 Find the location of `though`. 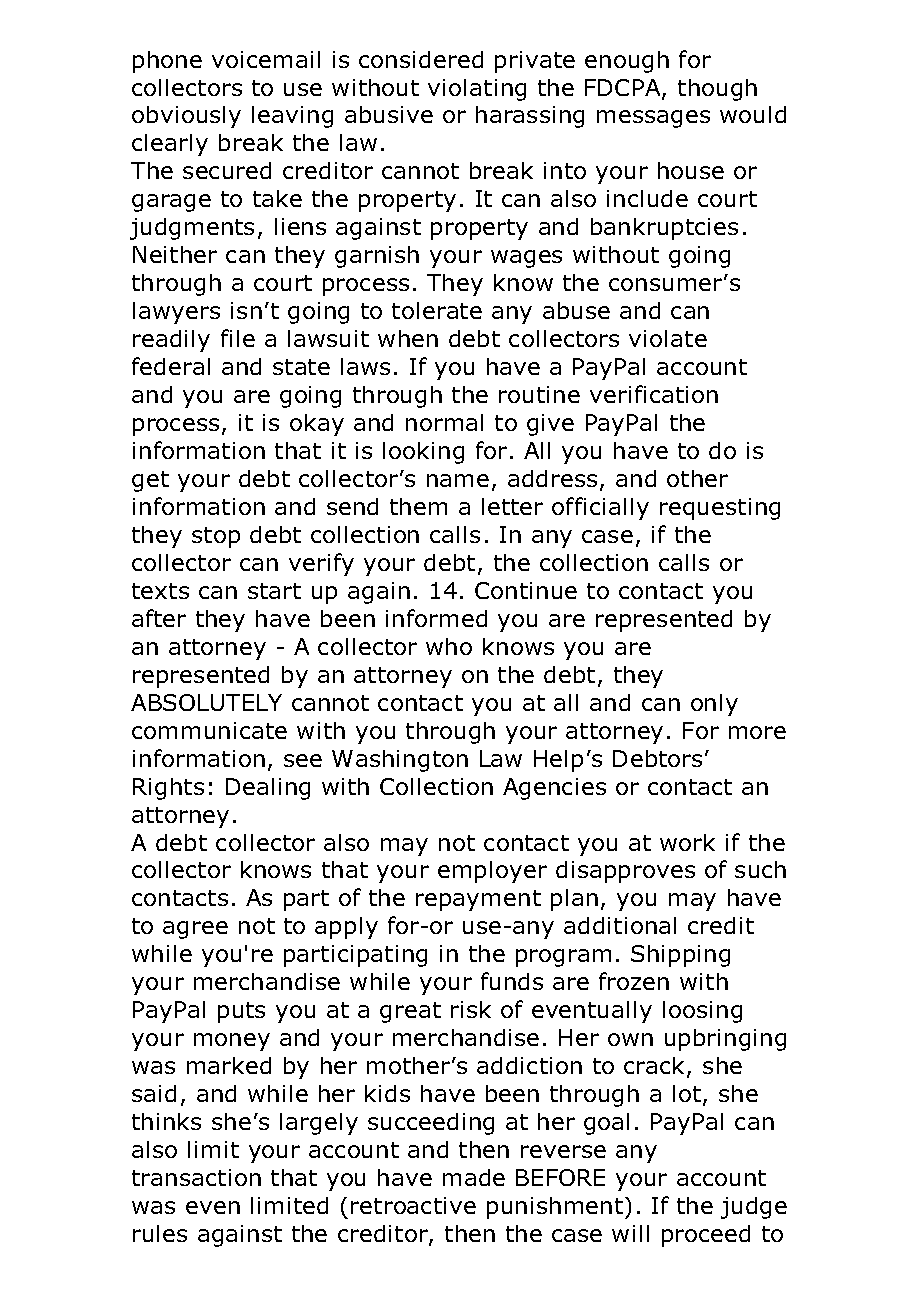

though is located at coordinates (717, 90).
